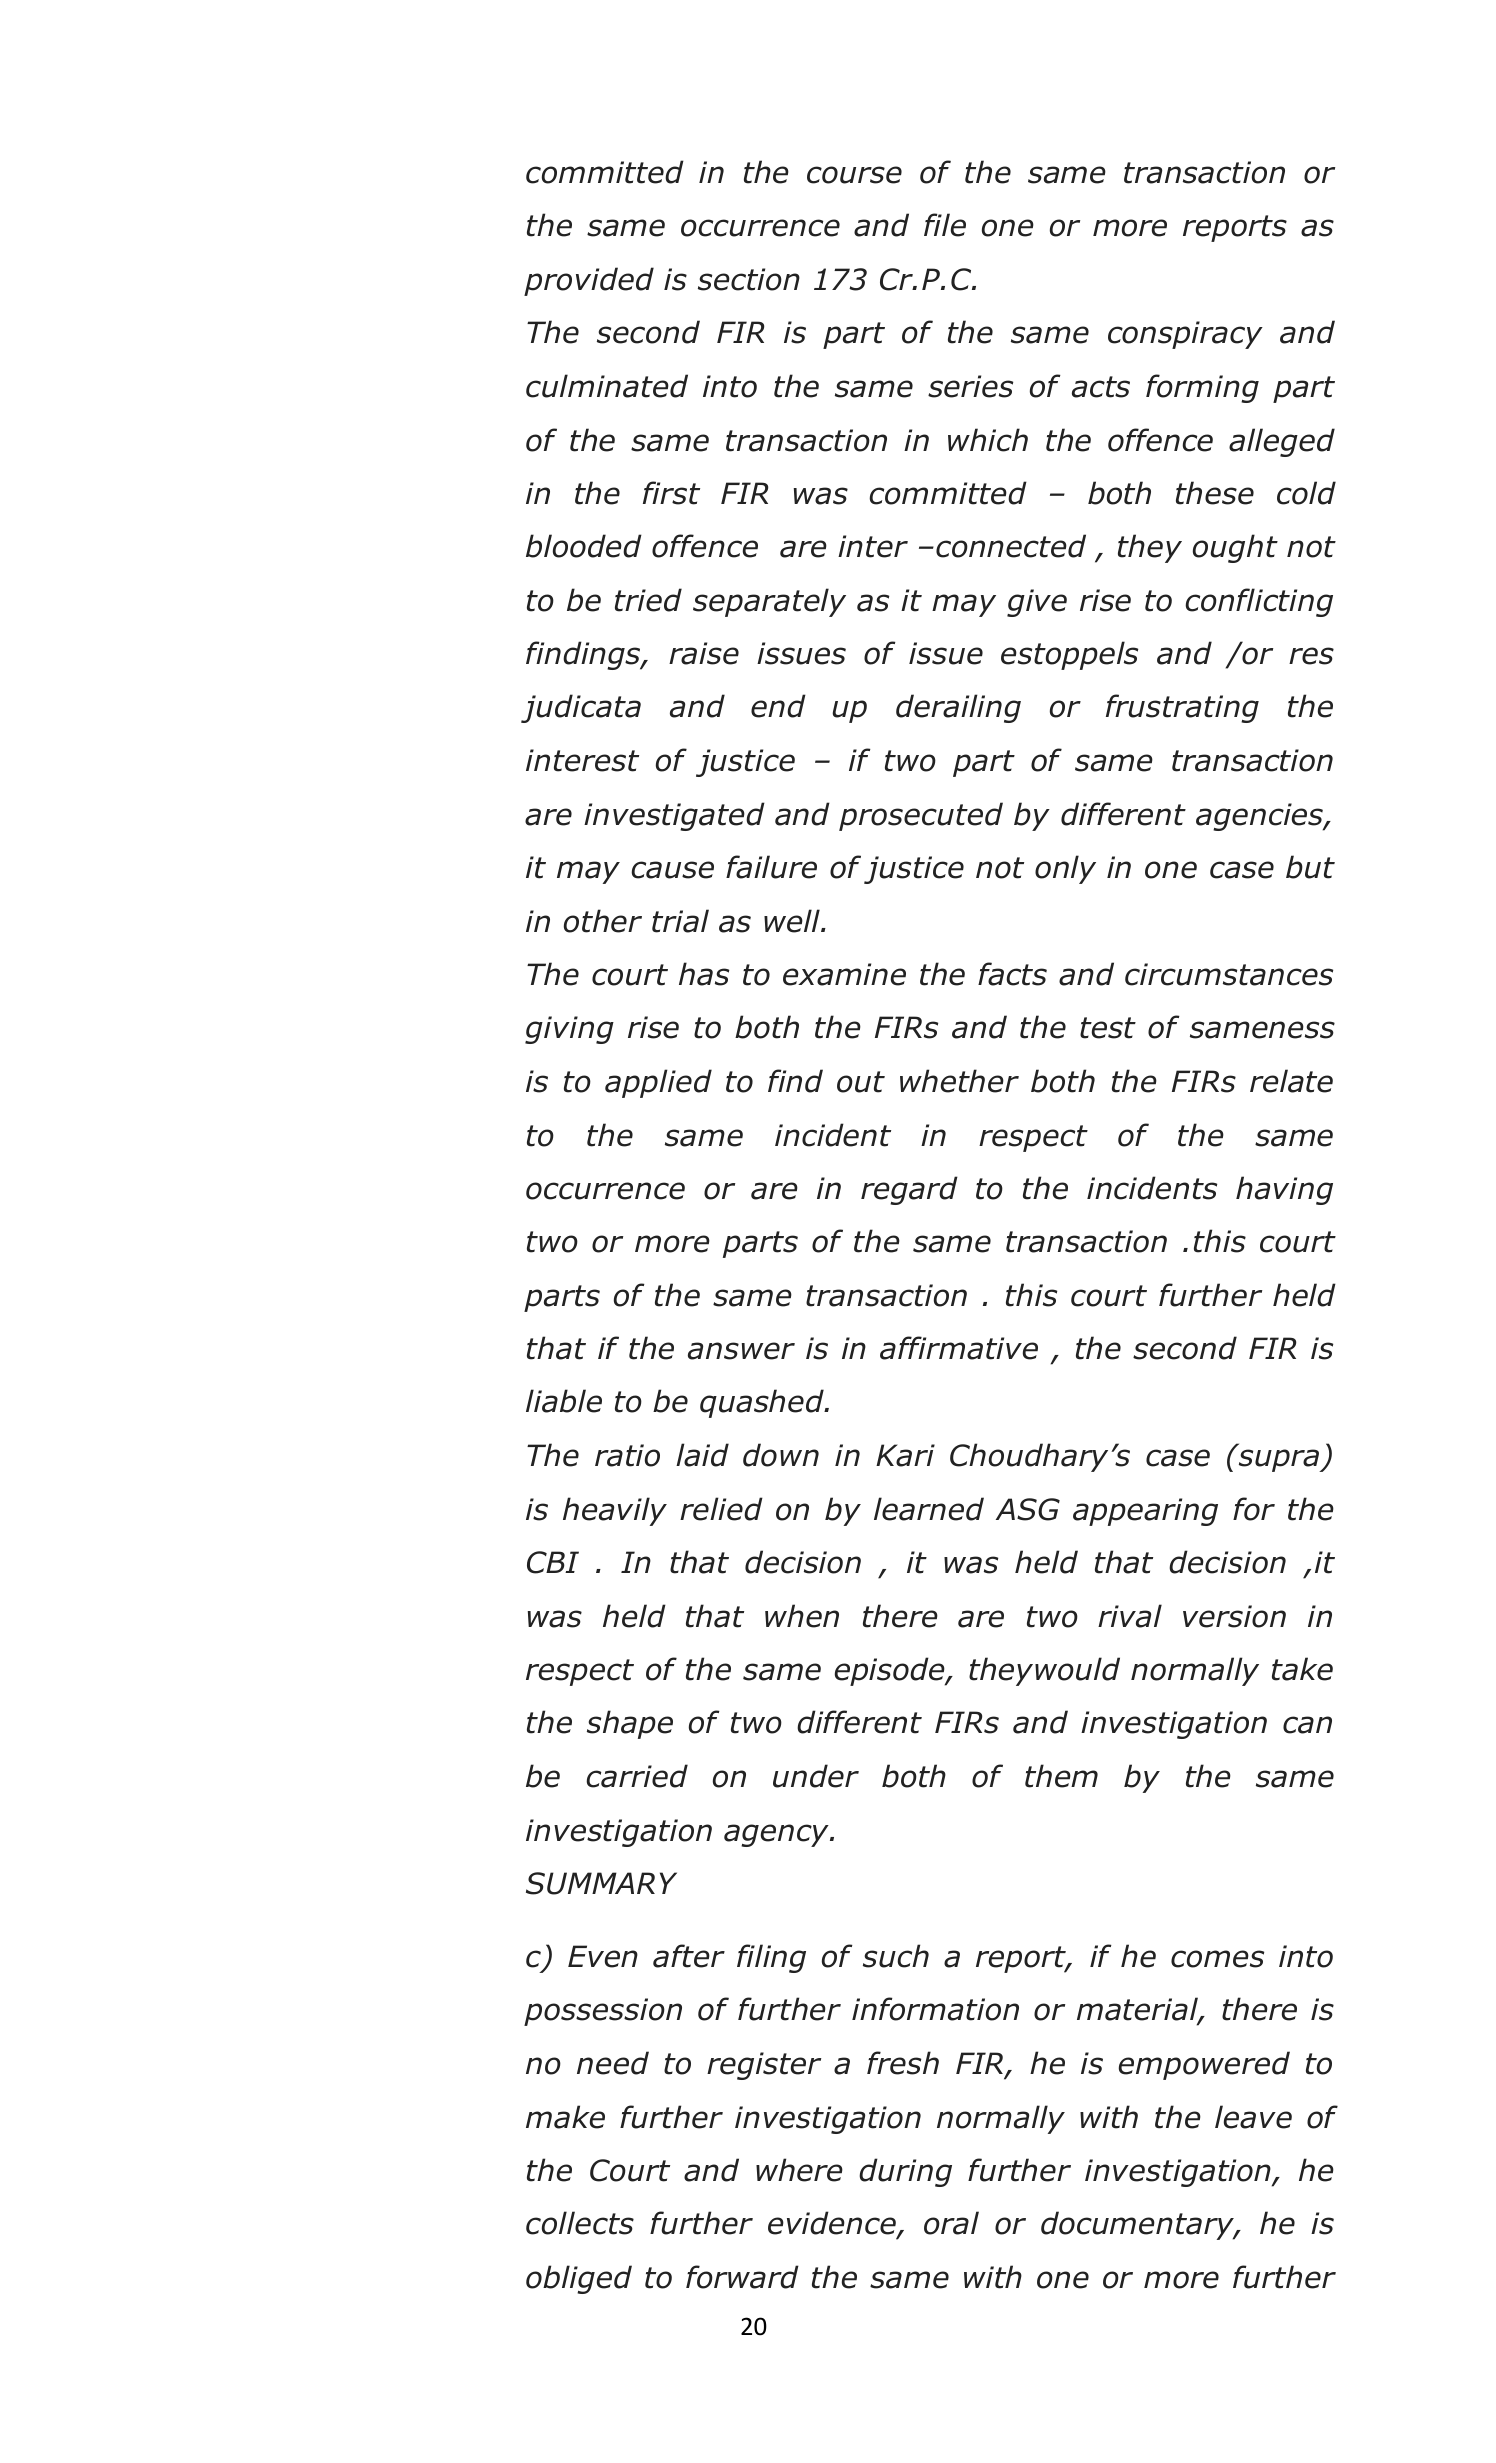 The height and width of the screenshot is (2463, 1496). What do you see at coordinates (589, 281) in the screenshot?
I see `provided` at bounding box center [589, 281].
